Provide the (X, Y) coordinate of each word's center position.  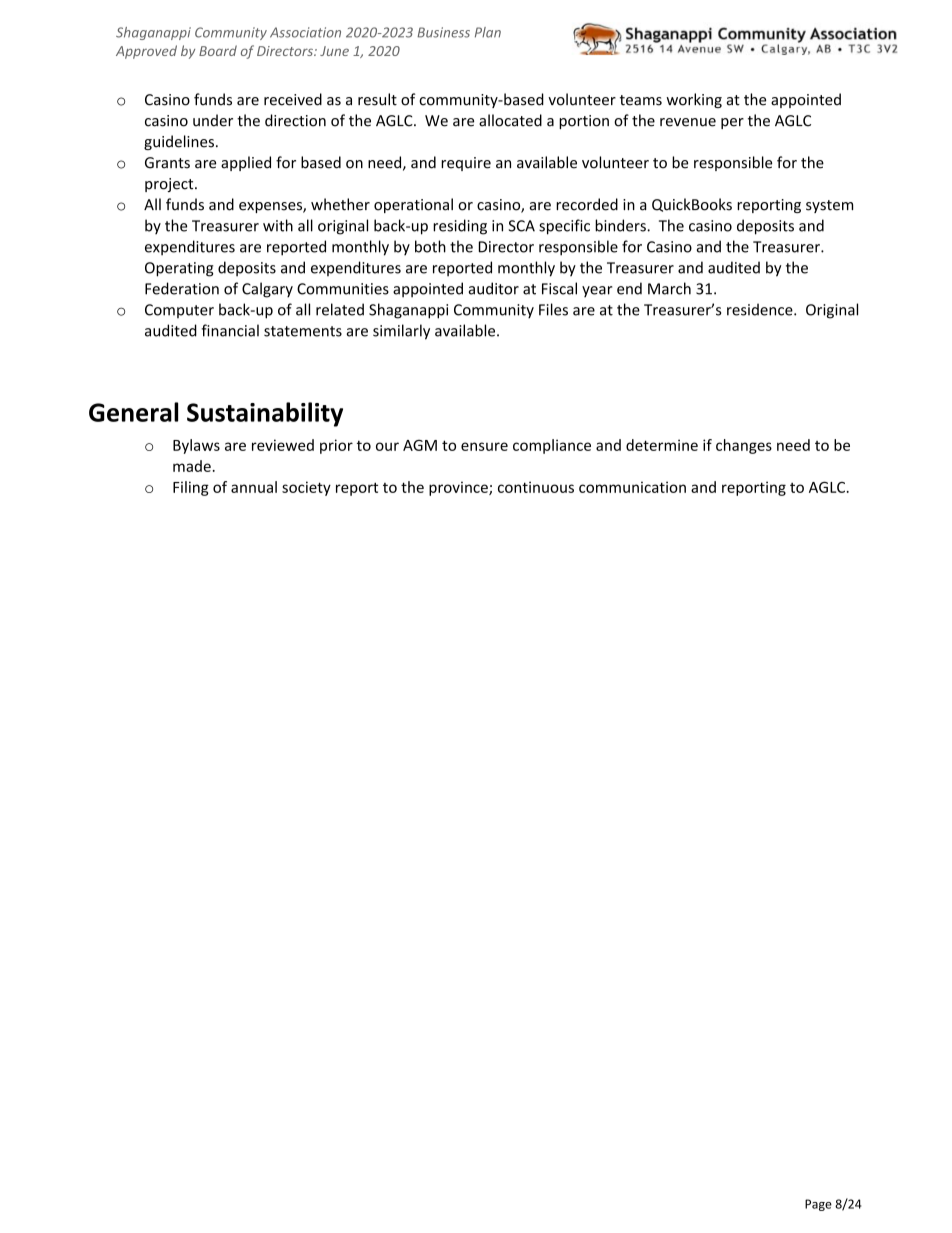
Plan (488, 32)
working (694, 100)
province (459, 488)
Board (218, 50)
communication (632, 487)
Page (818, 1205)
